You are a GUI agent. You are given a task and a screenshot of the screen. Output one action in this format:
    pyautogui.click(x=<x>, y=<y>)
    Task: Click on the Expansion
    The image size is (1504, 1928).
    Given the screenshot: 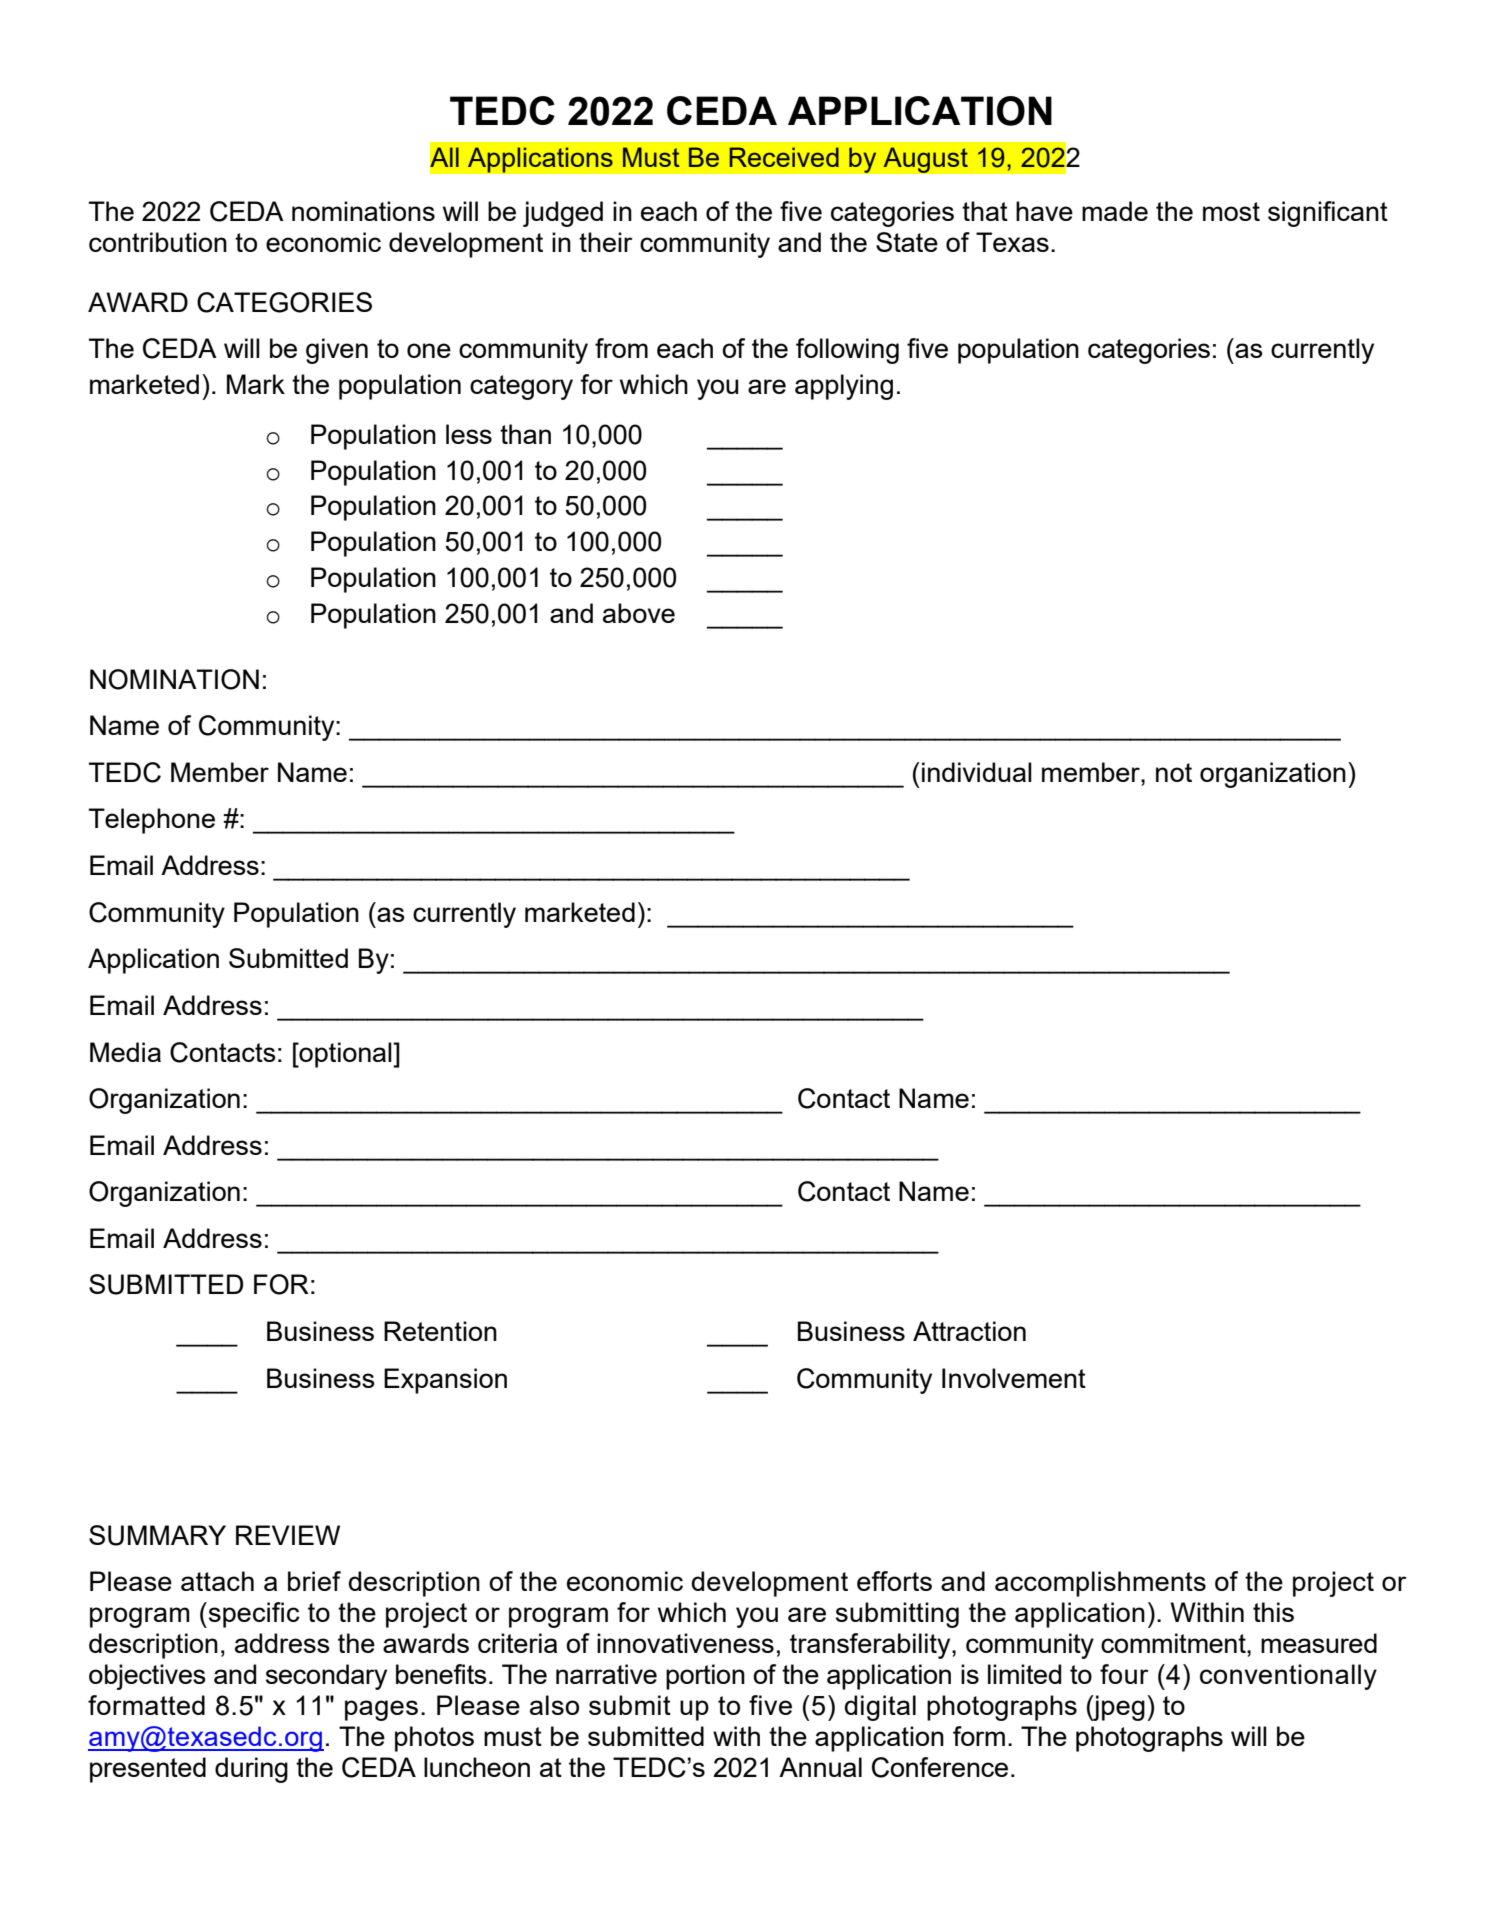 What is the action you would take?
    pyautogui.click(x=445, y=1381)
